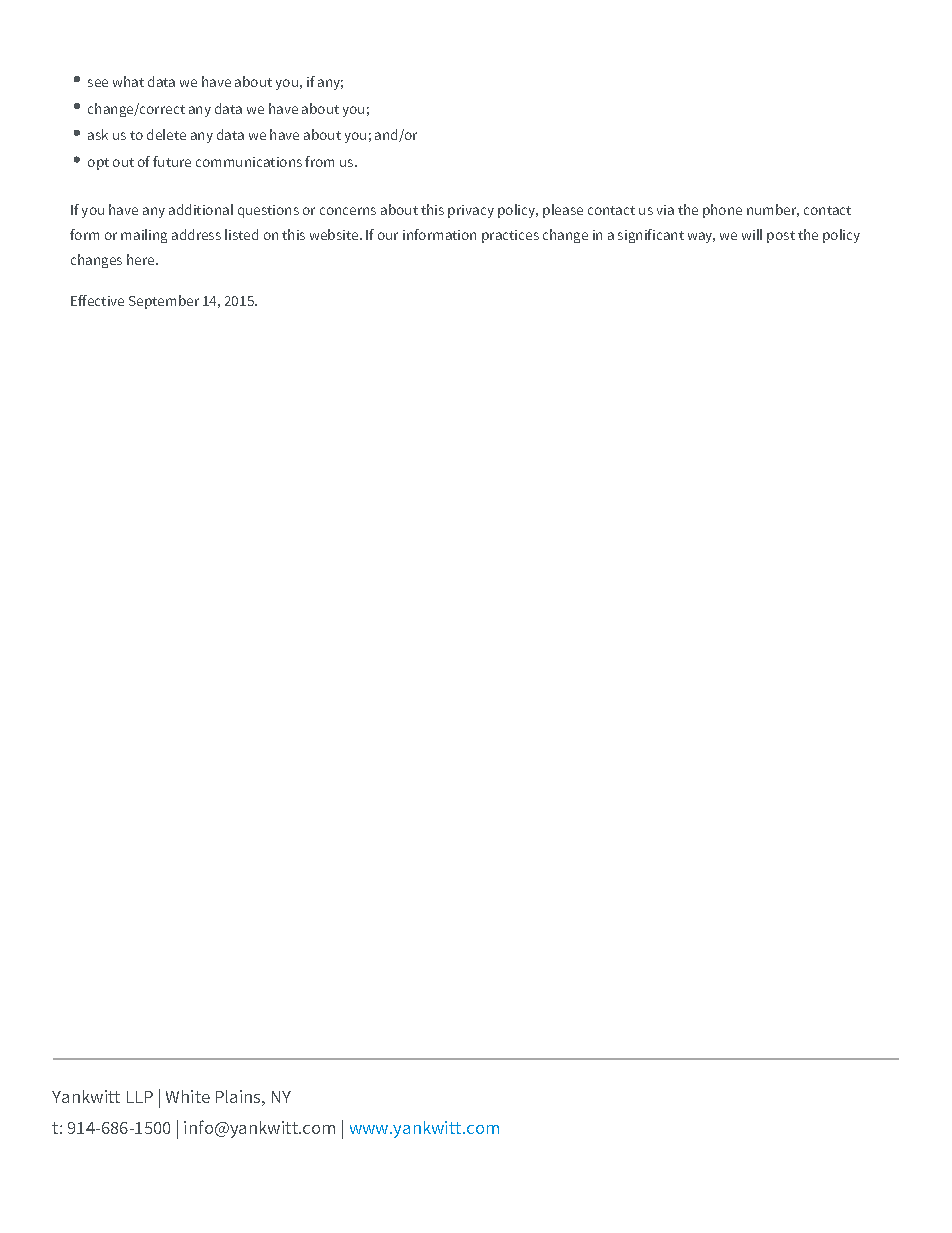  Describe the element at coordinates (388, 236) in the page. I see `our` at that location.
